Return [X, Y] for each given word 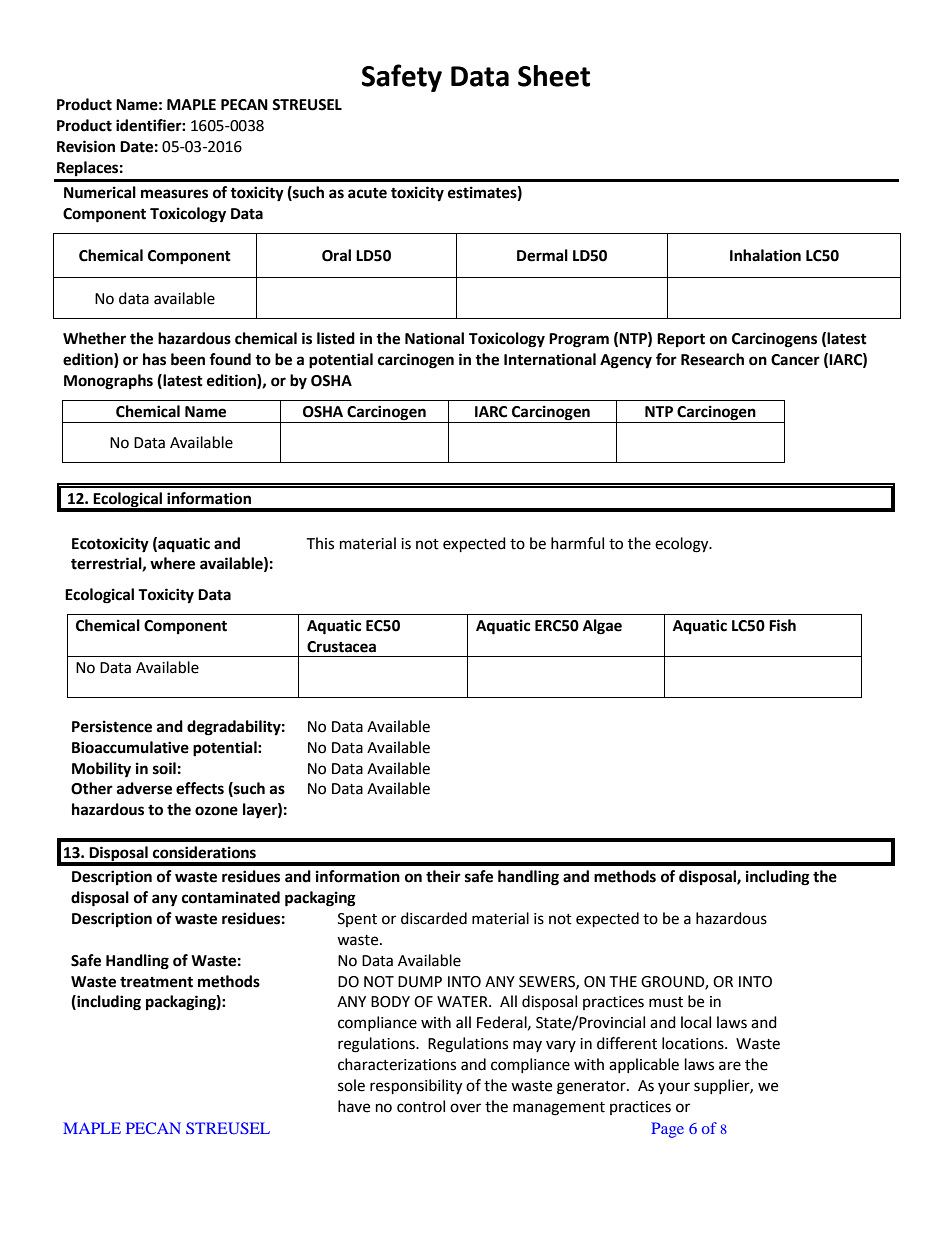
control [421, 1106]
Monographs [108, 382]
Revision [86, 146]
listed [336, 338]
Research [712, 359]
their [443, 876]
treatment [156, 982]
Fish [782, 625]
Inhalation [765, 255]
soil [164, 768]
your [674, 1088]
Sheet [554, 76]
